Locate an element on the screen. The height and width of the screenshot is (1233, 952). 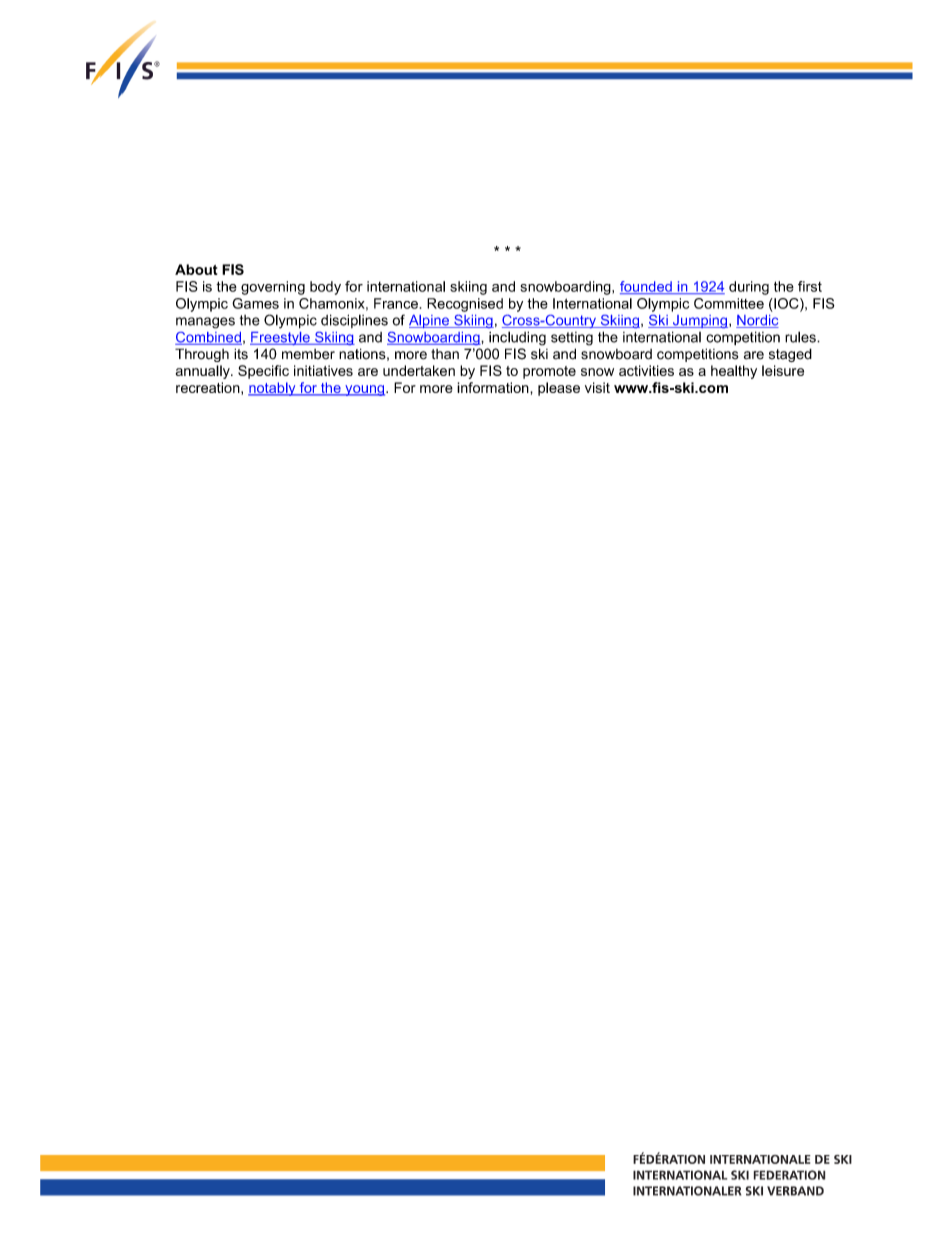
visit is located at coordinates (597, 387).
